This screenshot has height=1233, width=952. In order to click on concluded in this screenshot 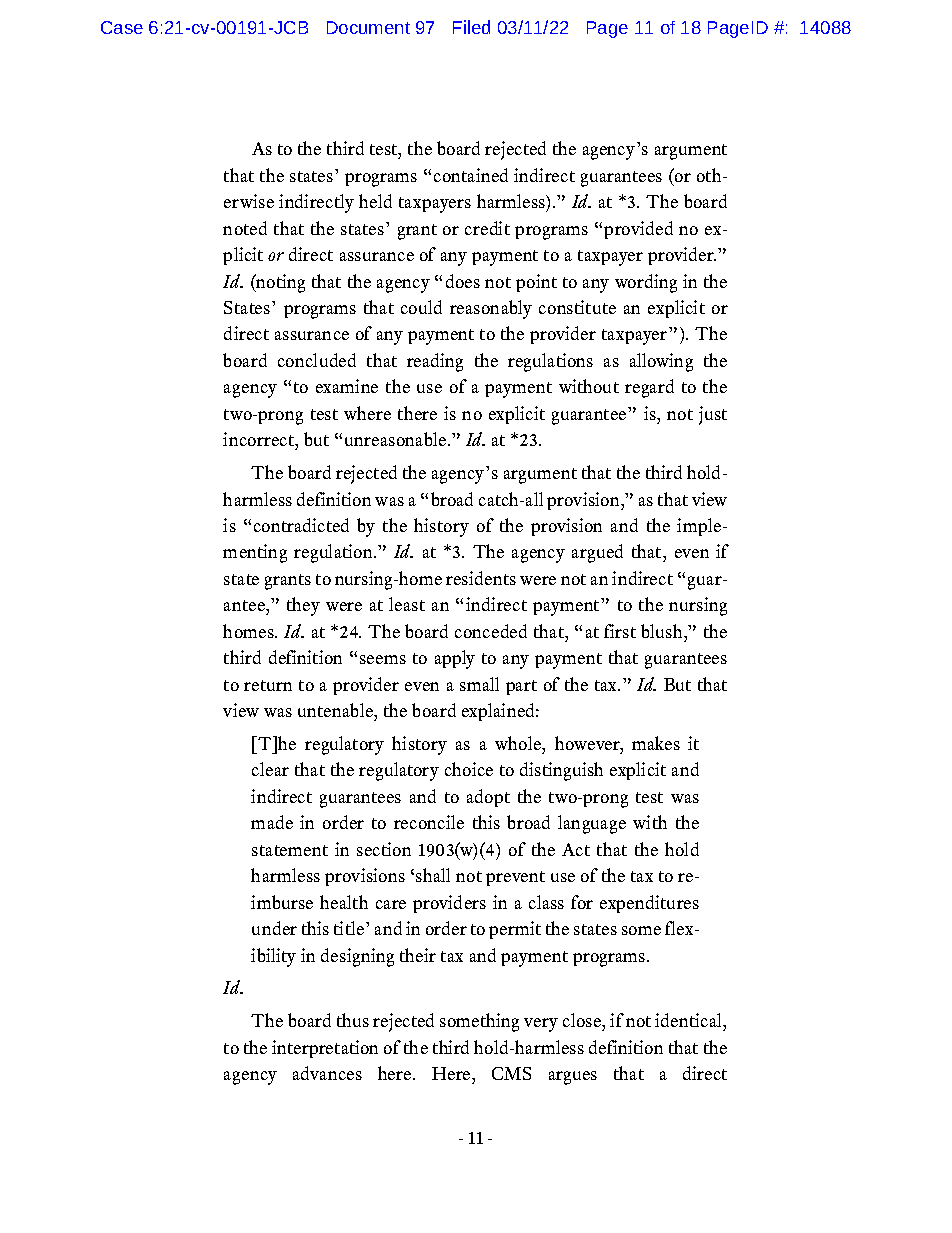, I will do `click(317, 360)`.
